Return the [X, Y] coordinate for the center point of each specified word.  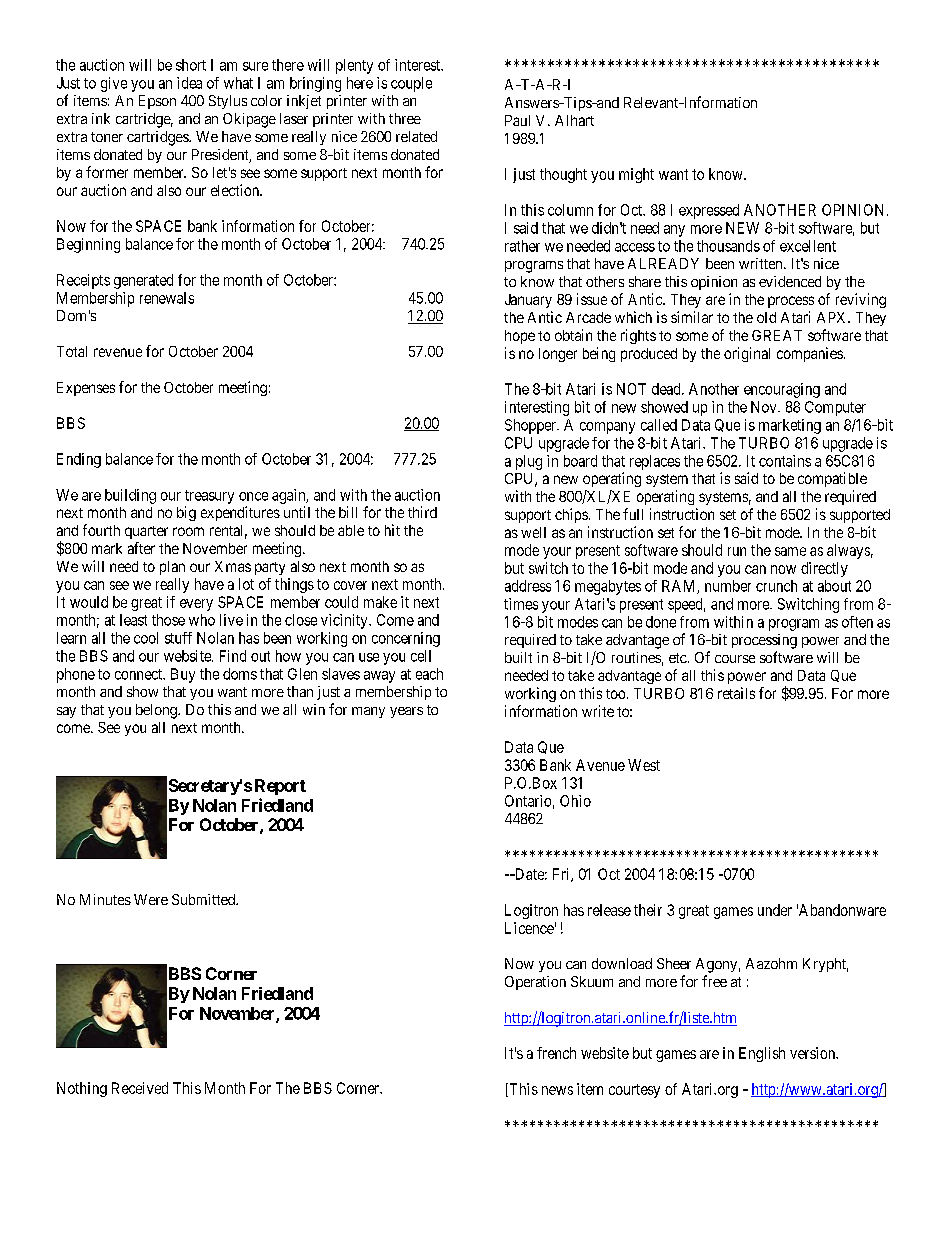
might [636, 175]
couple [411, 84]
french [556, 1053]
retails [736, 693]
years [406, 712]
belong [157, 711]
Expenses [86, 389]
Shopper [531, 426]
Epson [157, 102]
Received [140, 1088]
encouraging [782, 390]
